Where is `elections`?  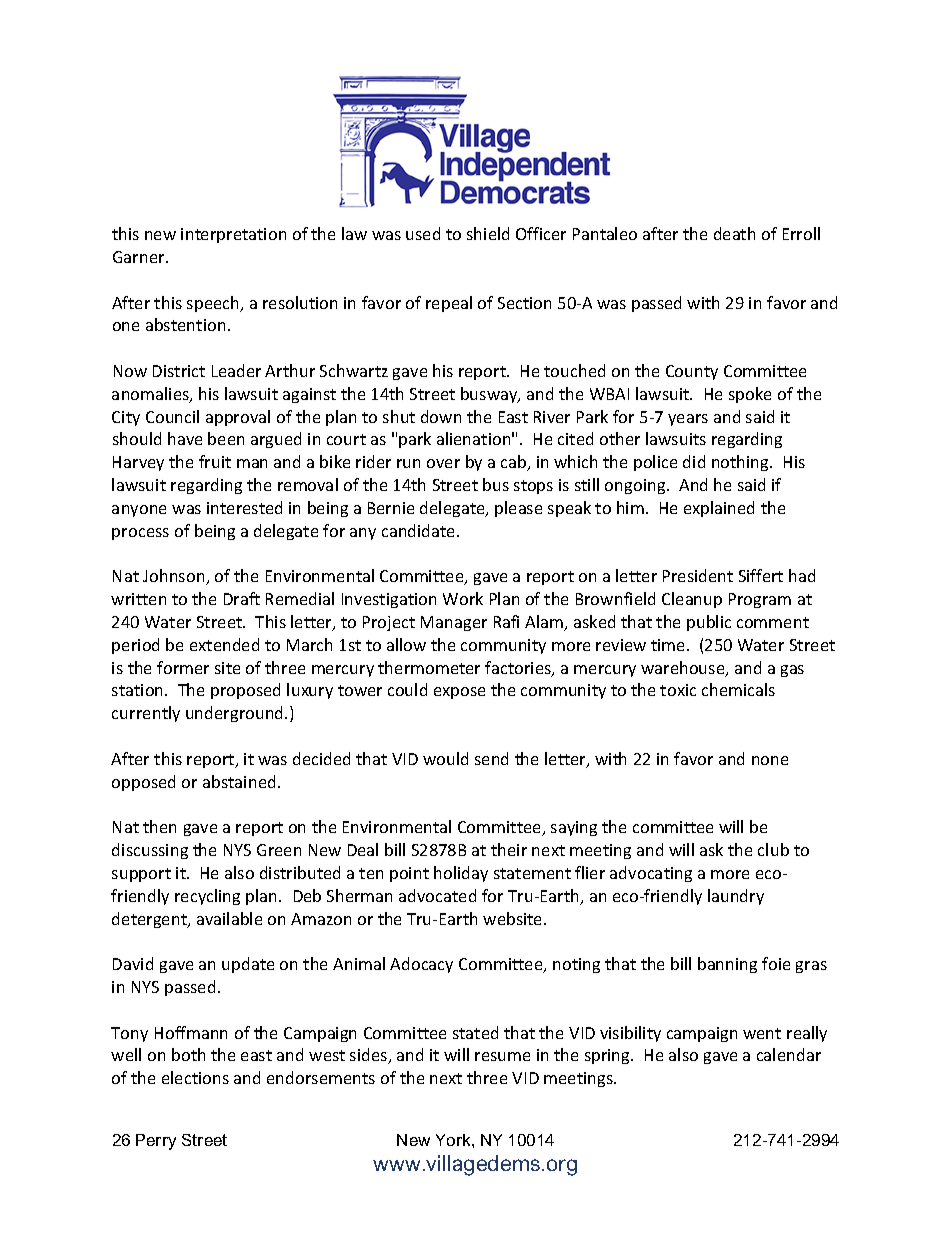
elections is located at coordinates (195, 1077).
